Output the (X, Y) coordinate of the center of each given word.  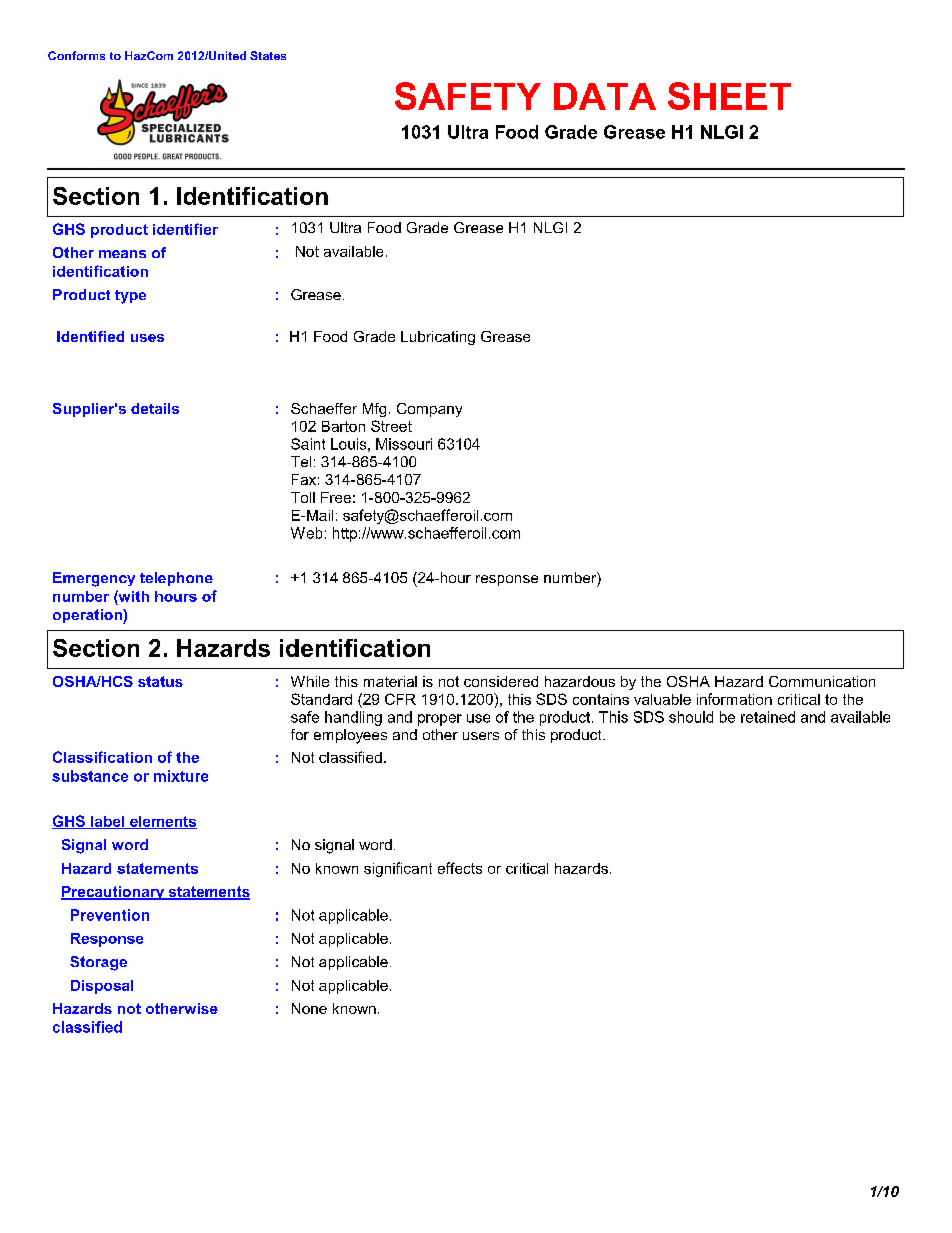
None (309, 1008)
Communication (822, 681)
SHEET (729, 96)
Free (336, 497)
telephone (176, 579)
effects (460, 868)
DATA (605, 96)
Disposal (102, 987)
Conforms (76, 55)
